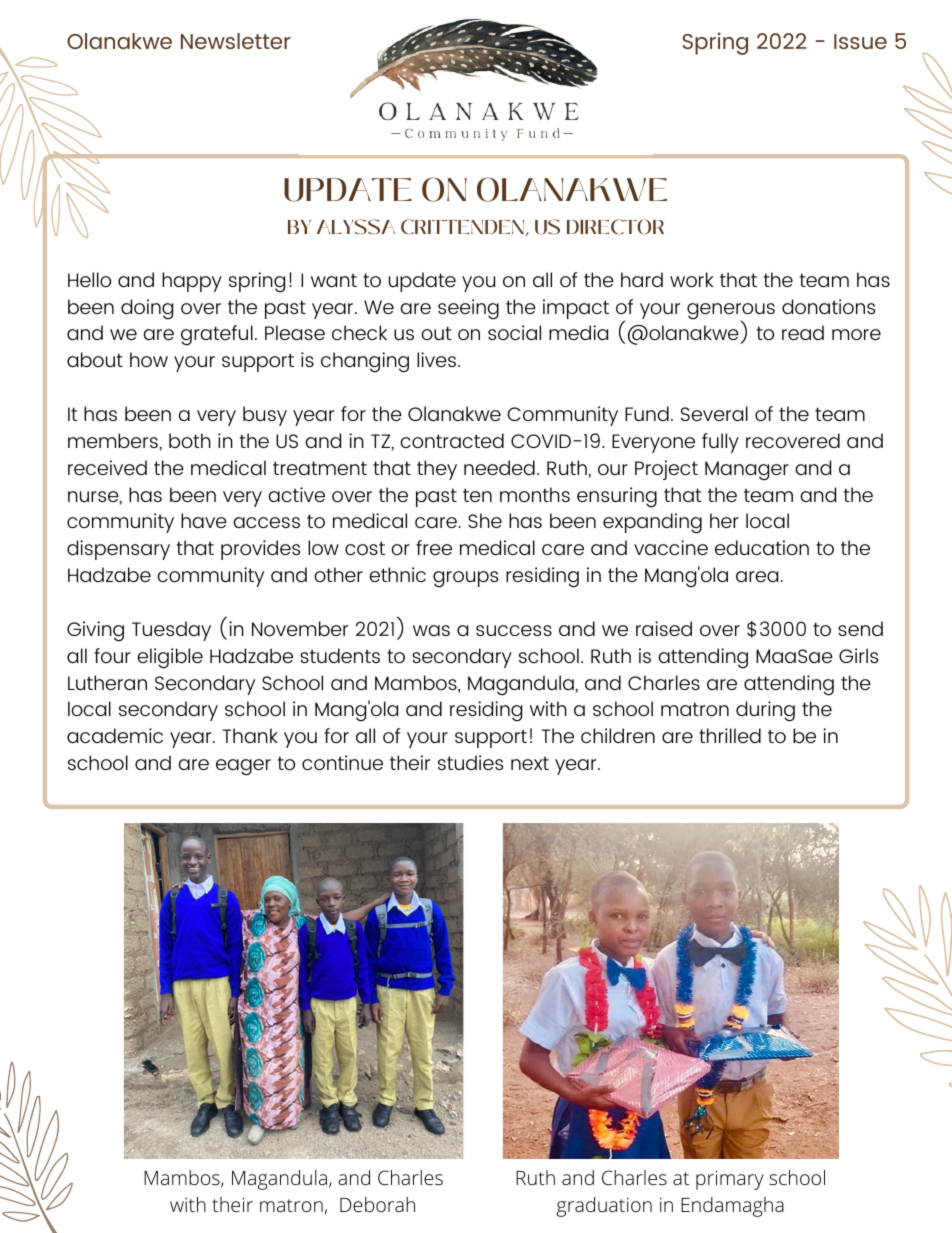 The image size is (952, 1233). I want to click on Deborah, so click(377, 1204).
